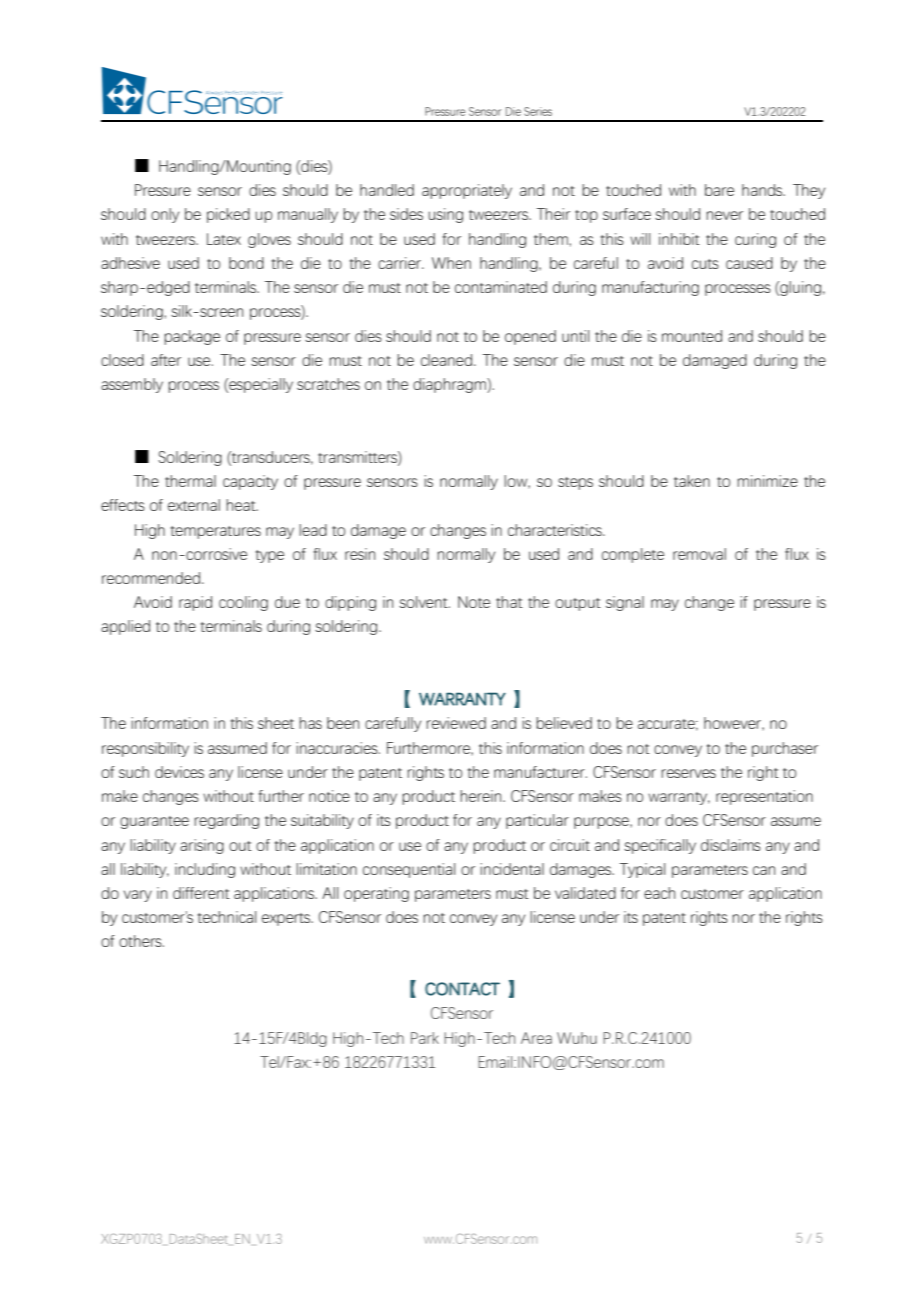 Image resolution: width=924 pixels, height=1308 pixels. Describe the element at coordinates (719, 190) in the screenshot. I see `bare` at that location.
